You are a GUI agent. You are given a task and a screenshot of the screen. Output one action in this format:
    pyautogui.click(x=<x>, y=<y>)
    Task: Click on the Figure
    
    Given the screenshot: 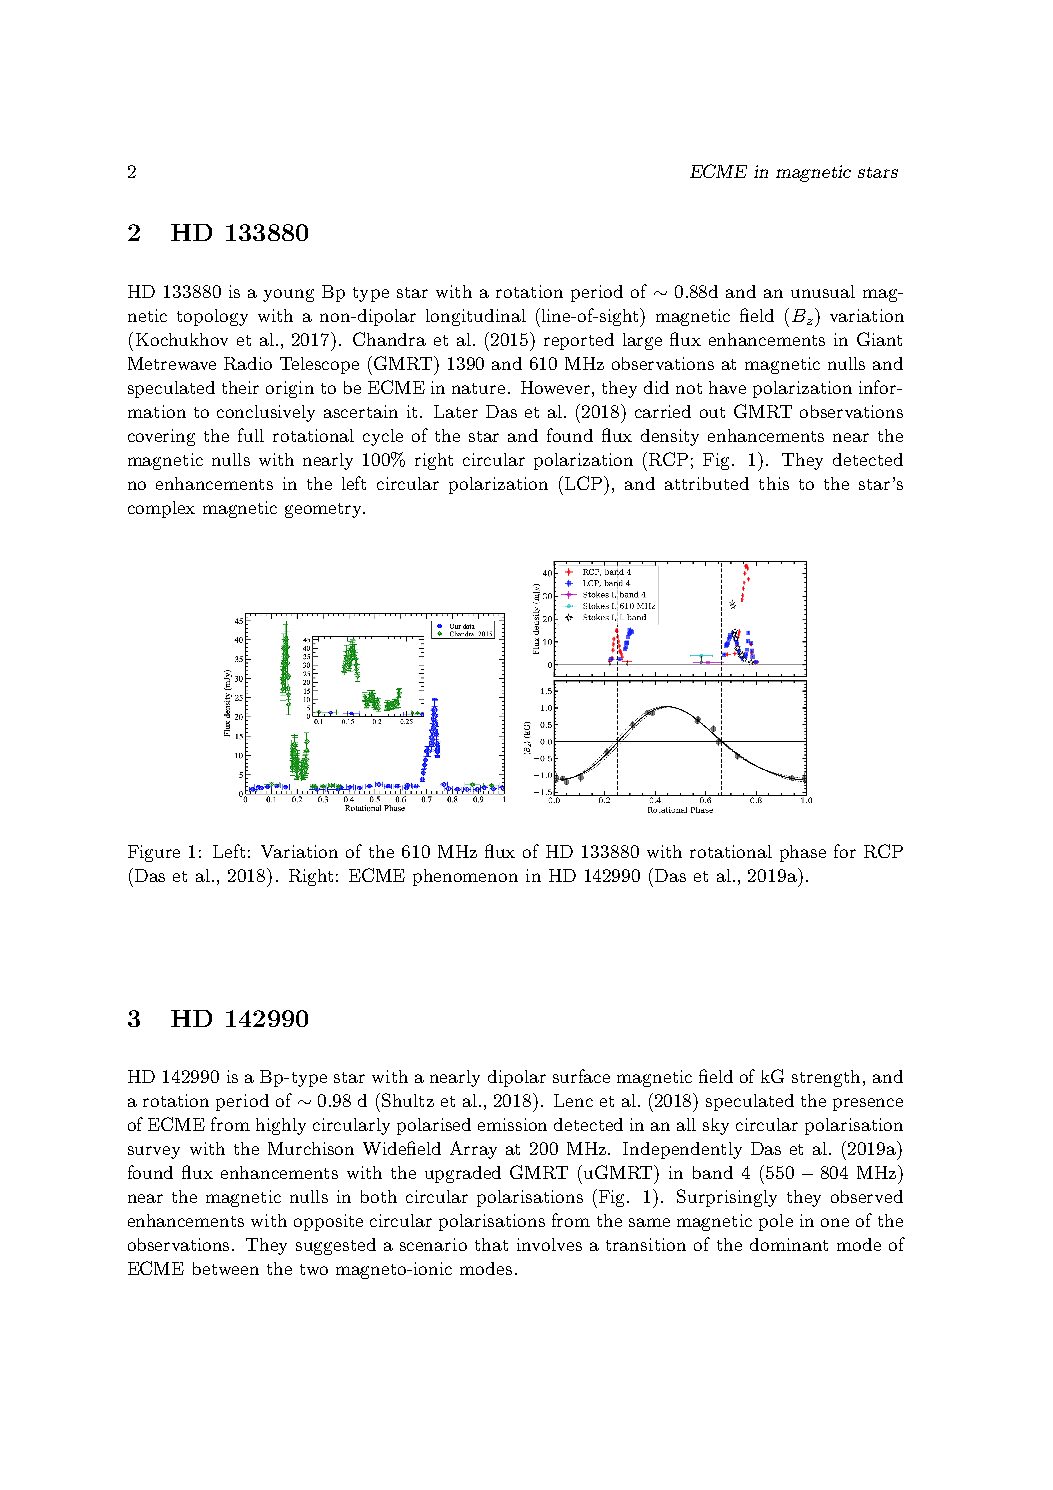 What is the action you would take?
    pyautogui.click(x=154, y=853)
